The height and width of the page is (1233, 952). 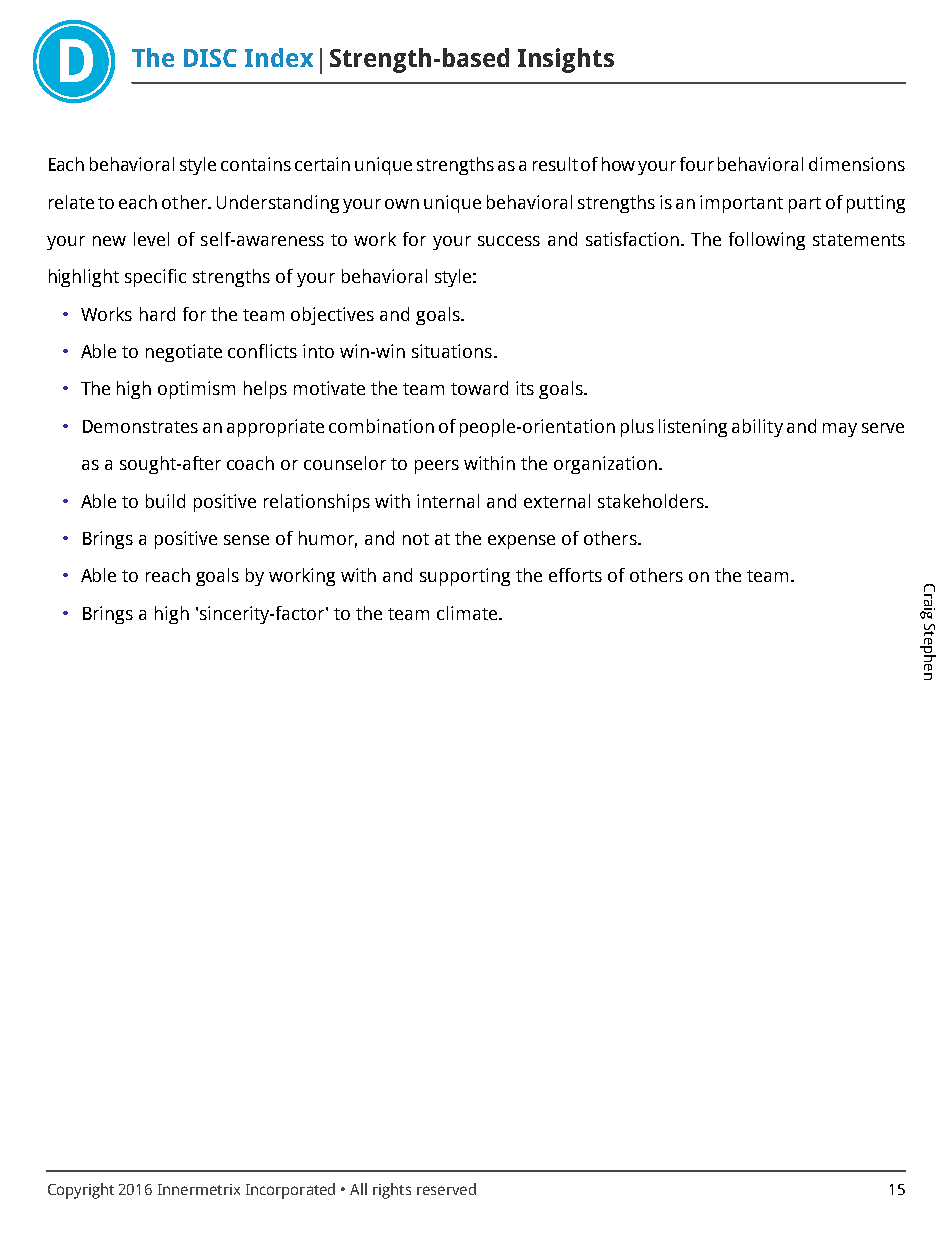 What do you see at coordinates (165, 501) in the page?
I see `build` at bounding box center [165, 501].
